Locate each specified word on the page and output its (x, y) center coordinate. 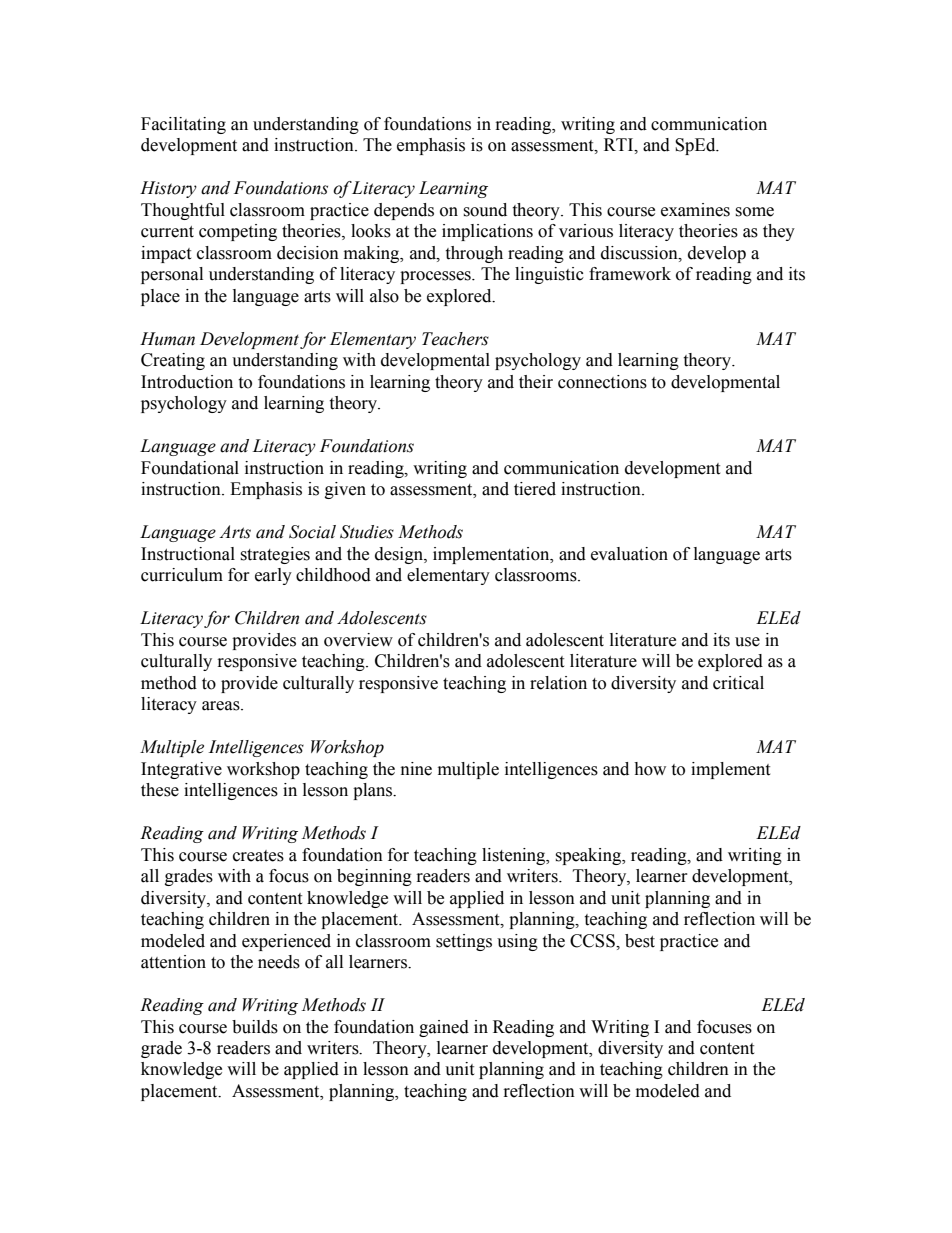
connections (602, 382)
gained (444, 1028)
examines (695, 210)
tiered (535, 489)
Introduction (187, 382)
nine (416, 769)
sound (485, 210)
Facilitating (183, 125)
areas (222, 706)
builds (255, 1027)
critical (738, 683)
